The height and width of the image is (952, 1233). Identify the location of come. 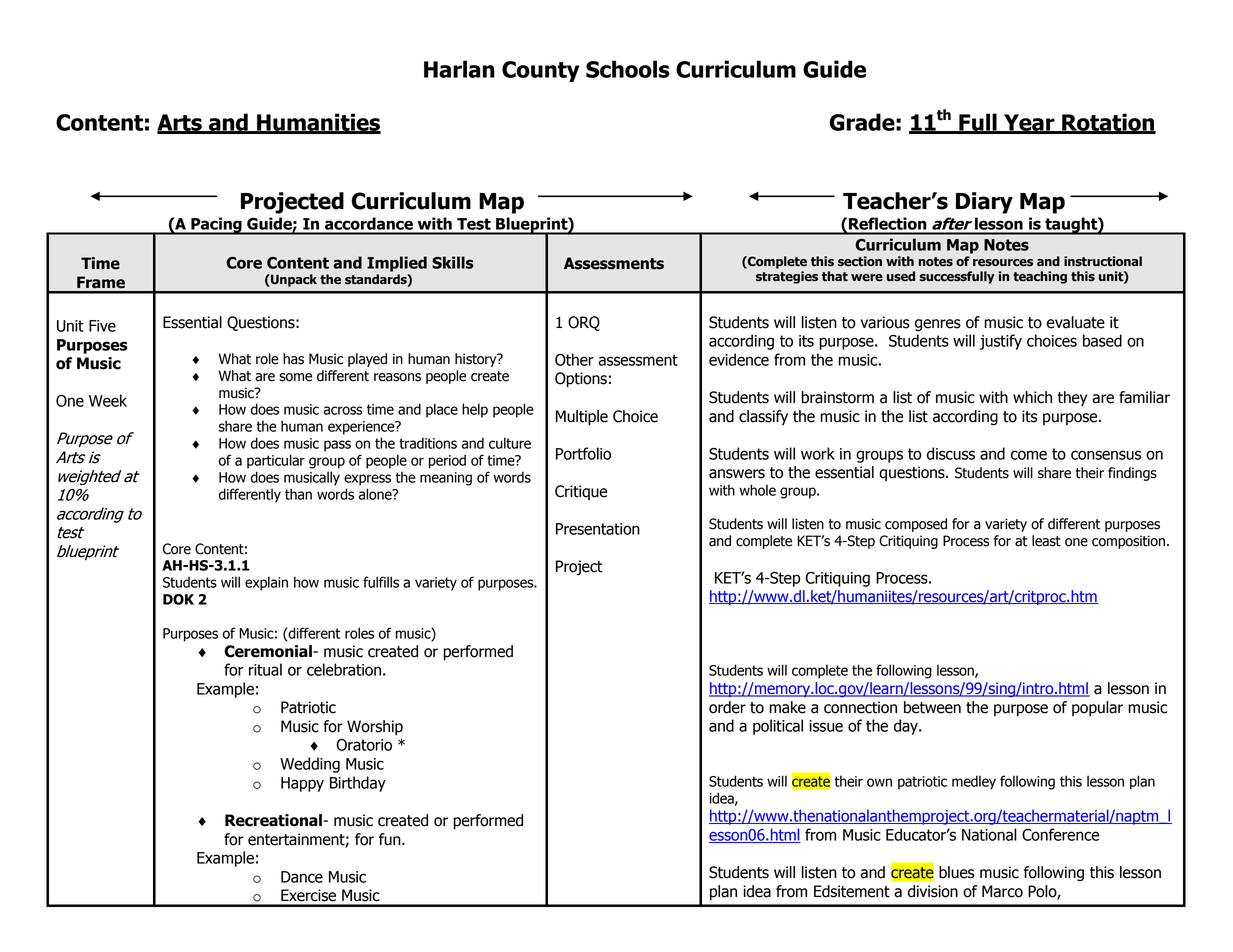
(1029, 455).
